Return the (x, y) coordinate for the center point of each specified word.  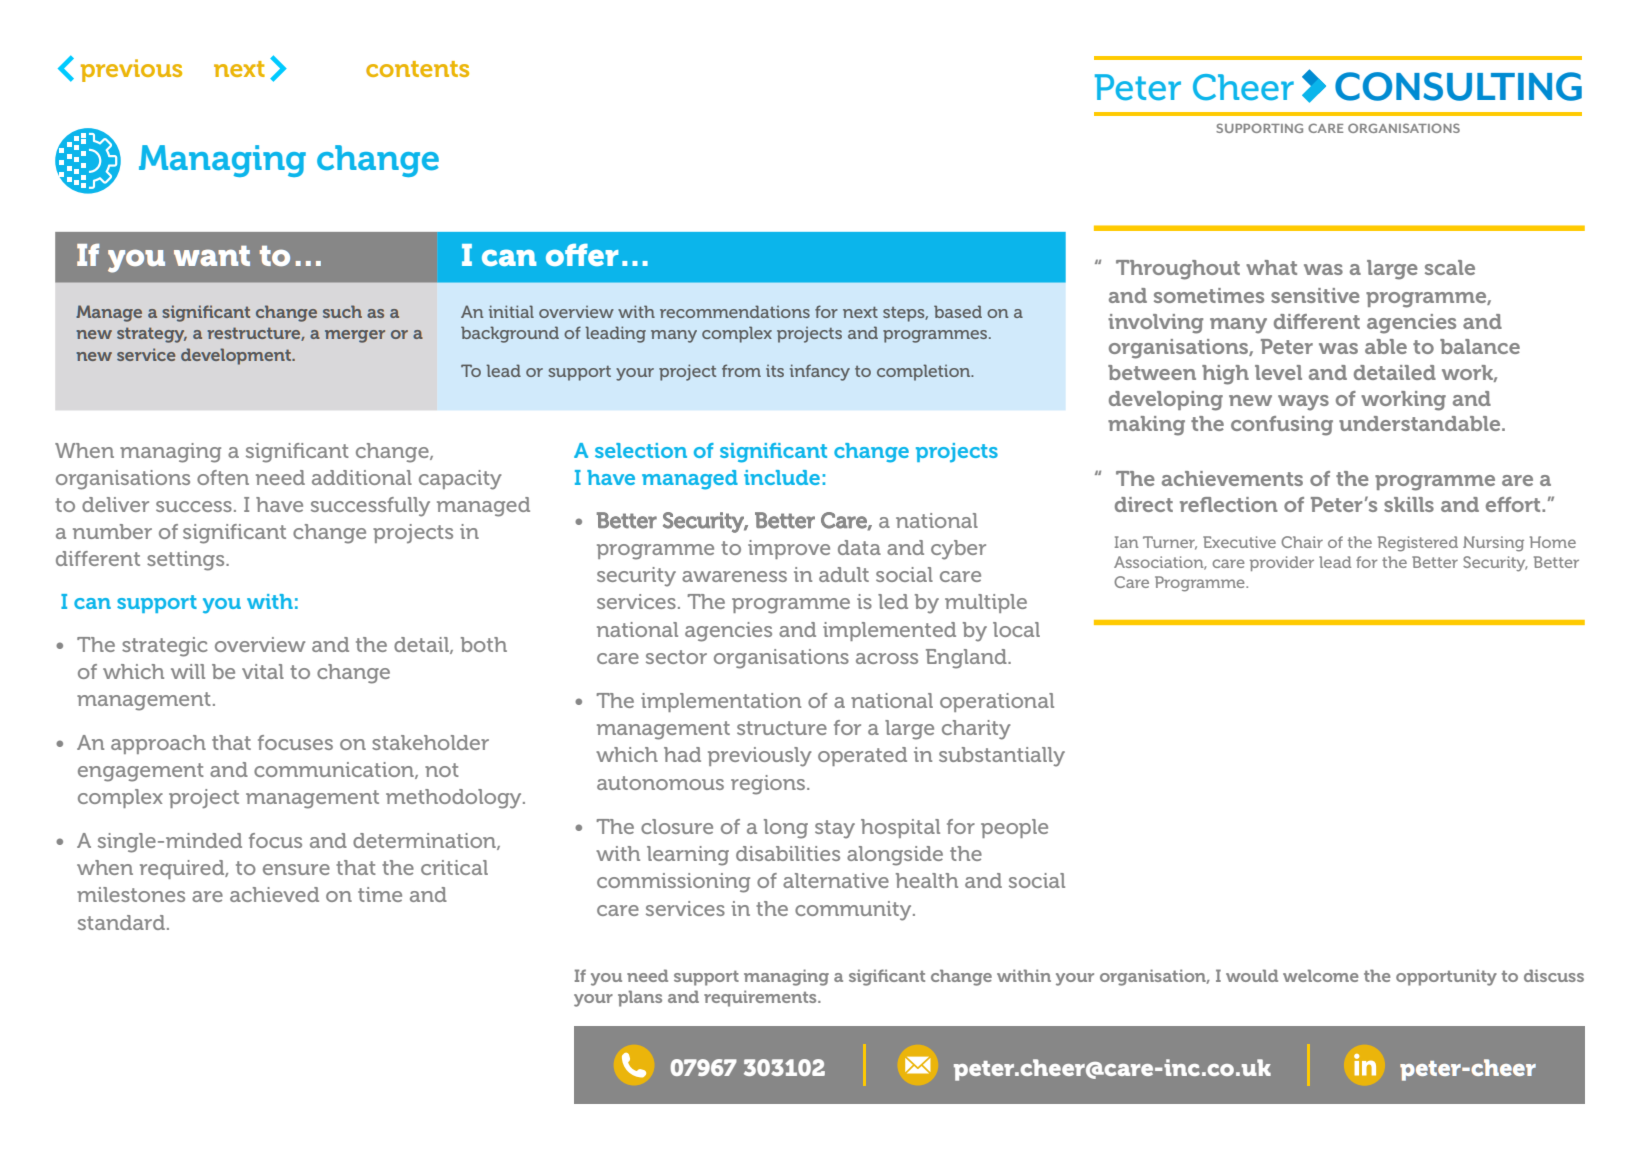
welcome (1320, 975)
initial (511, 311)
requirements (761, 998)
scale (1450, 267)
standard (121, 922)
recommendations (735, 311)
